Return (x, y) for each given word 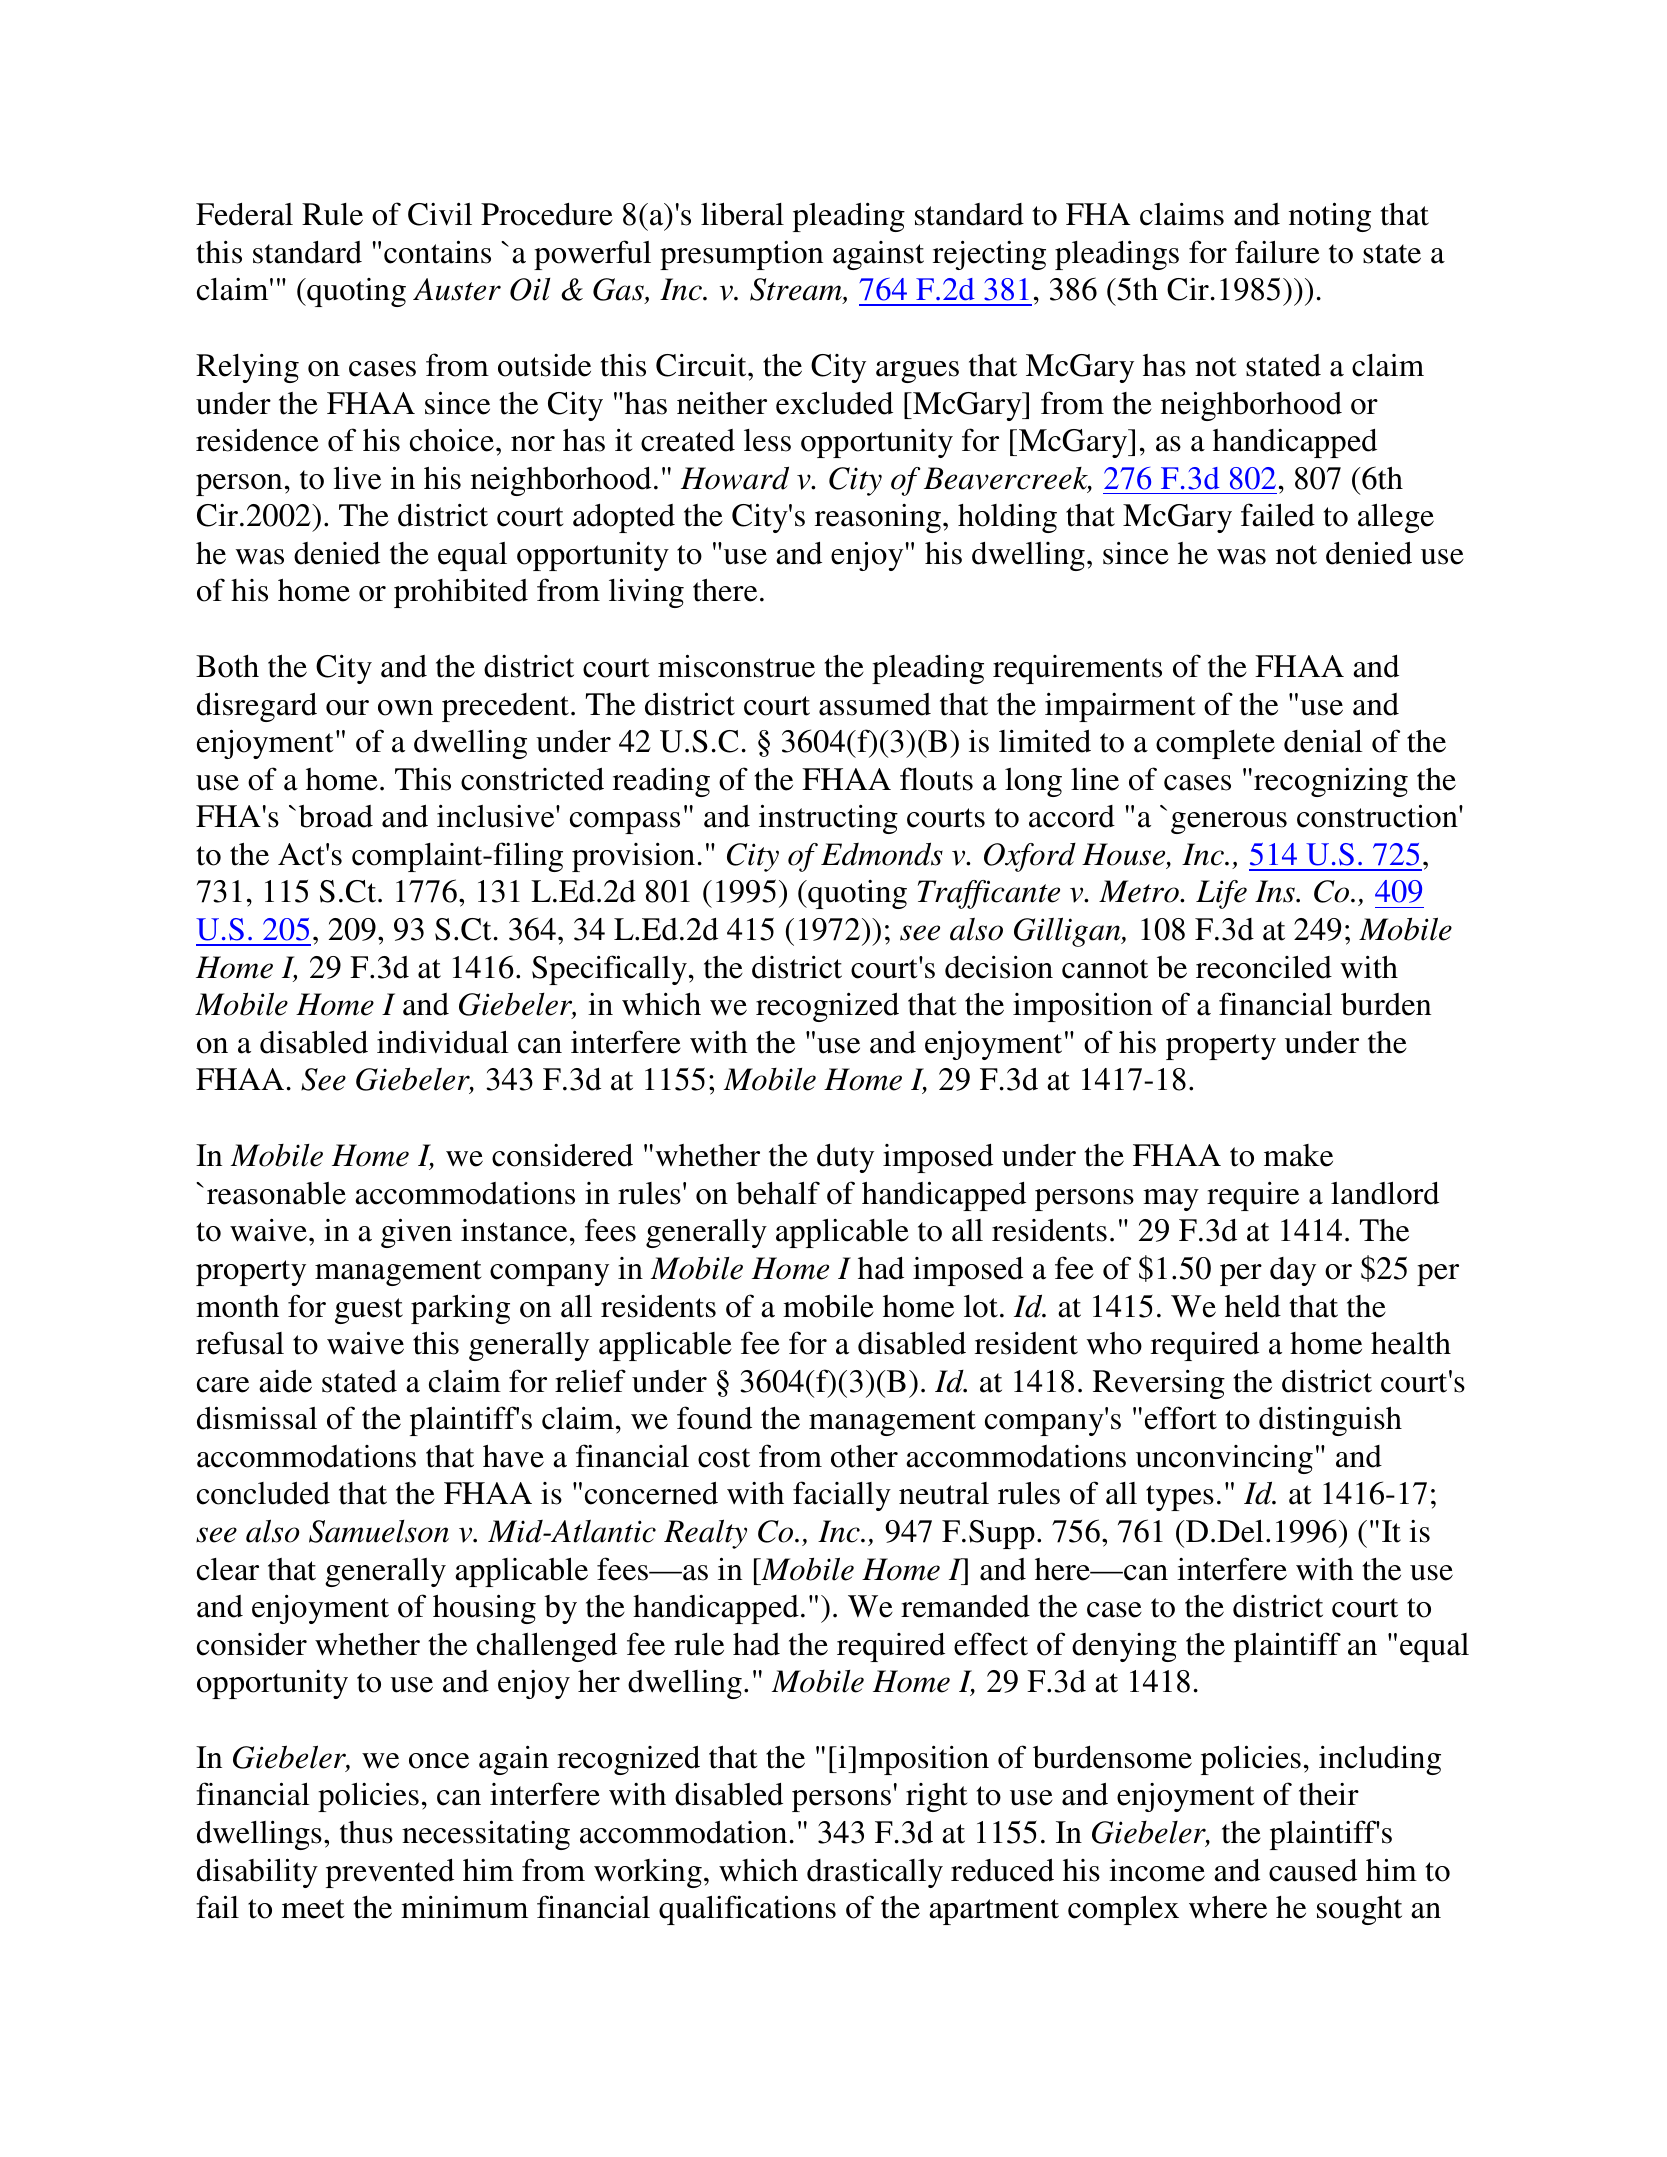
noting (1330, 217)
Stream (797, 291)
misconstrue (736, 666)
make (1298, 1155)
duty (845, 1158)
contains (437, 252)
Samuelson (379, 1531)
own (405, 708)
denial (1323, 741)
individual (443, 1042)
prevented (390, 1873)
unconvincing (1224, 1459)
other (864, 1456)
